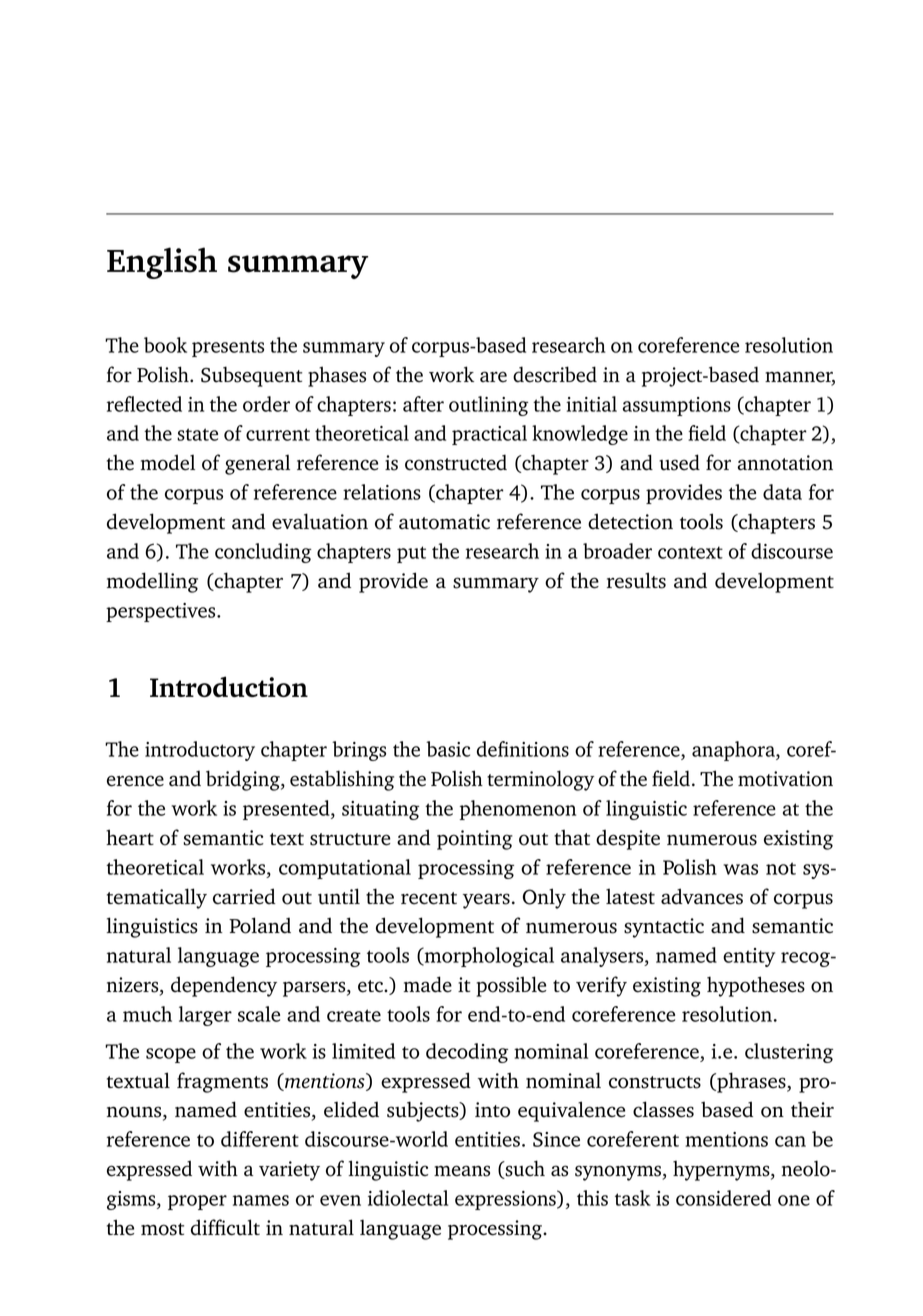 The width and height of the image is (923, 1316). What do you see at coordinates (493, 377) in the image?
I see `are` at bounding box center [493, 377].
